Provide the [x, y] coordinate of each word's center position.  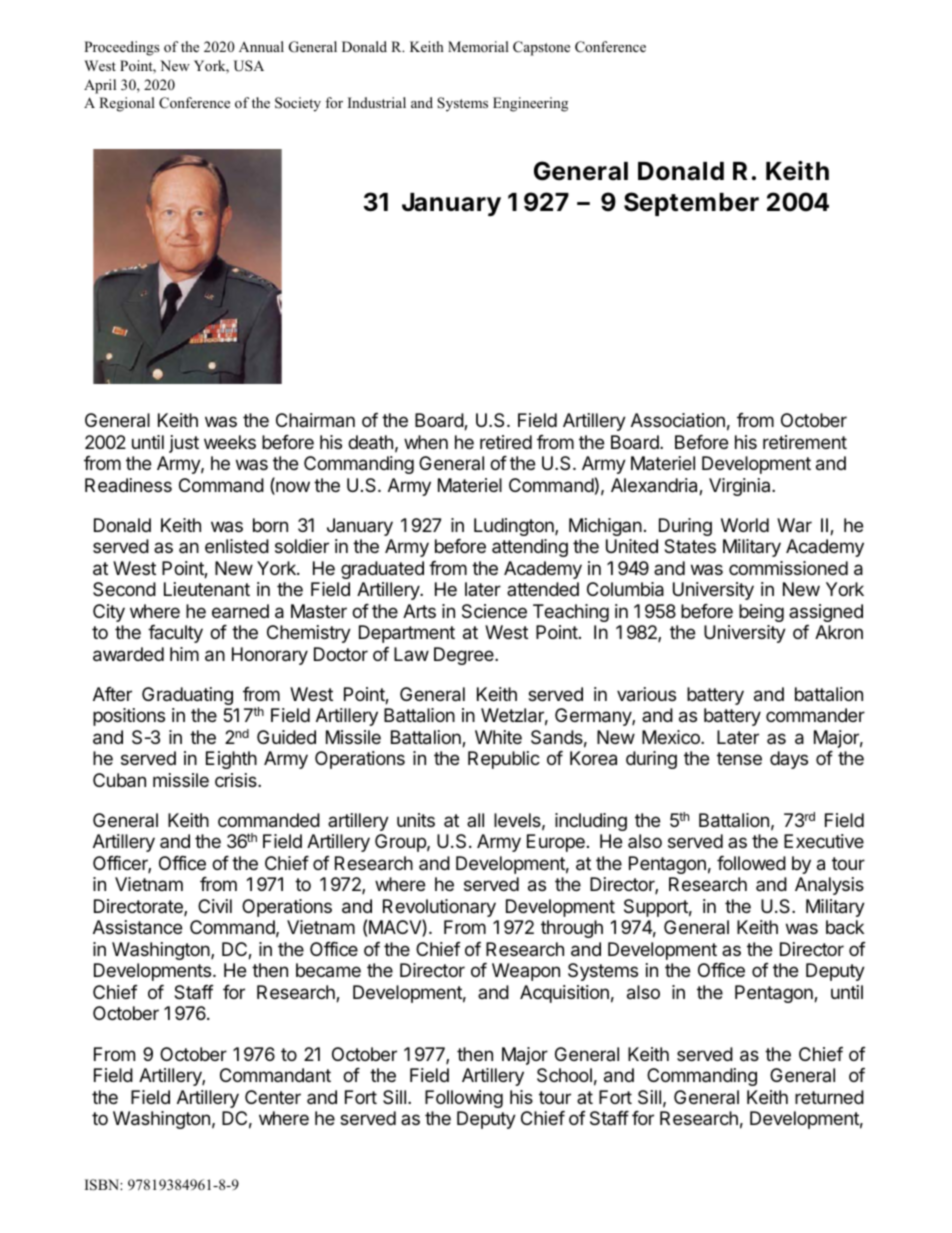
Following [464, 1099]
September [691, 204]
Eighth [231, 760]
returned [829, 1097]
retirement [805, 442]
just [184, 444]
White [498, 737]
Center [273, 1097]
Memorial [478, 46]
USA [249, 66]
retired [506, 442]
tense [739, 758]
